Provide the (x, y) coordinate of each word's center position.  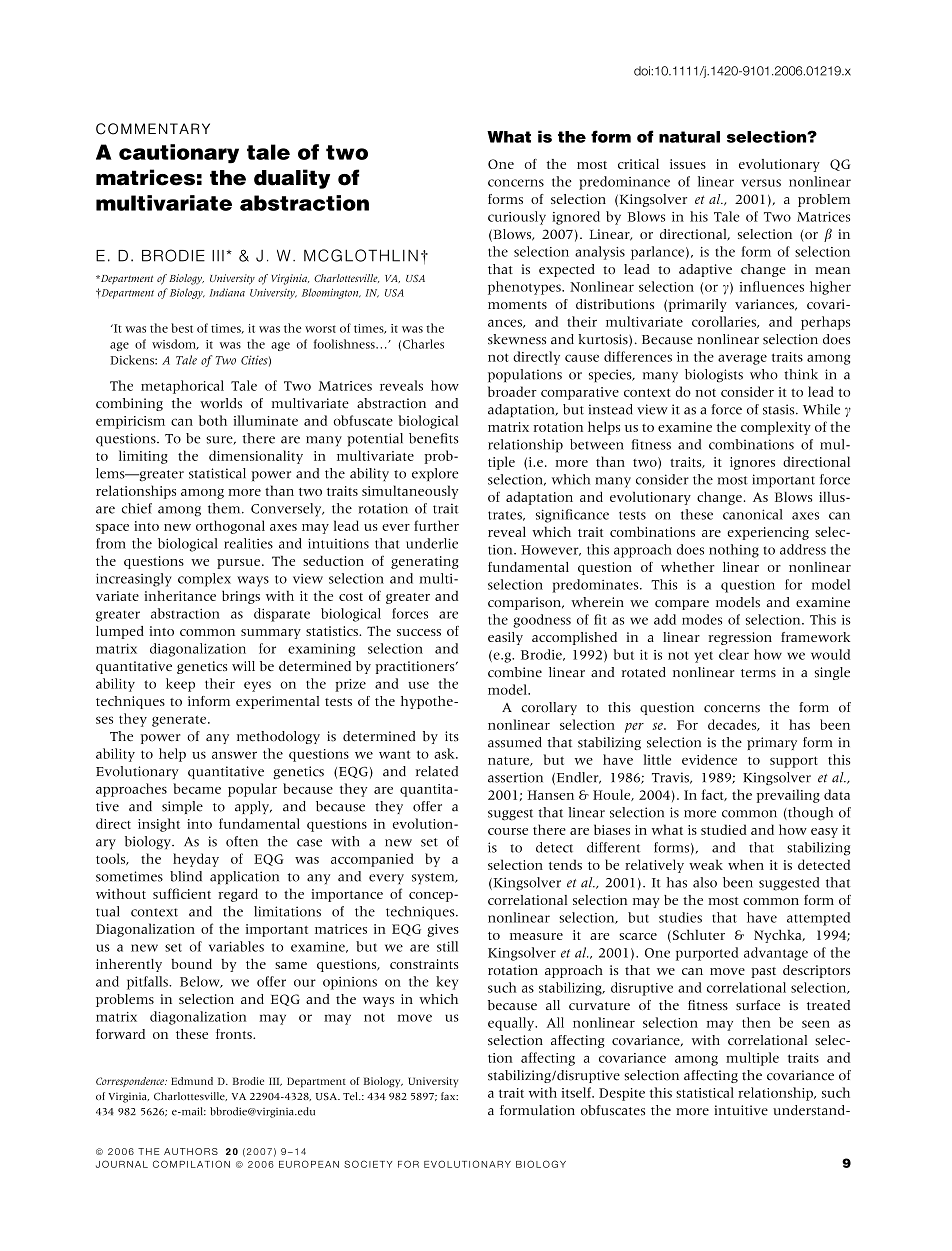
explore (435, 475)
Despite (622, 1094)
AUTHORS (191, 1151)
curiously (517, 218)
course (508, 831)
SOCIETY (368, 1164)
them (225, 508)
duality (292, 179)
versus (761, 183)
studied (724, 829)
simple (182, 807)
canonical (753, 514)
